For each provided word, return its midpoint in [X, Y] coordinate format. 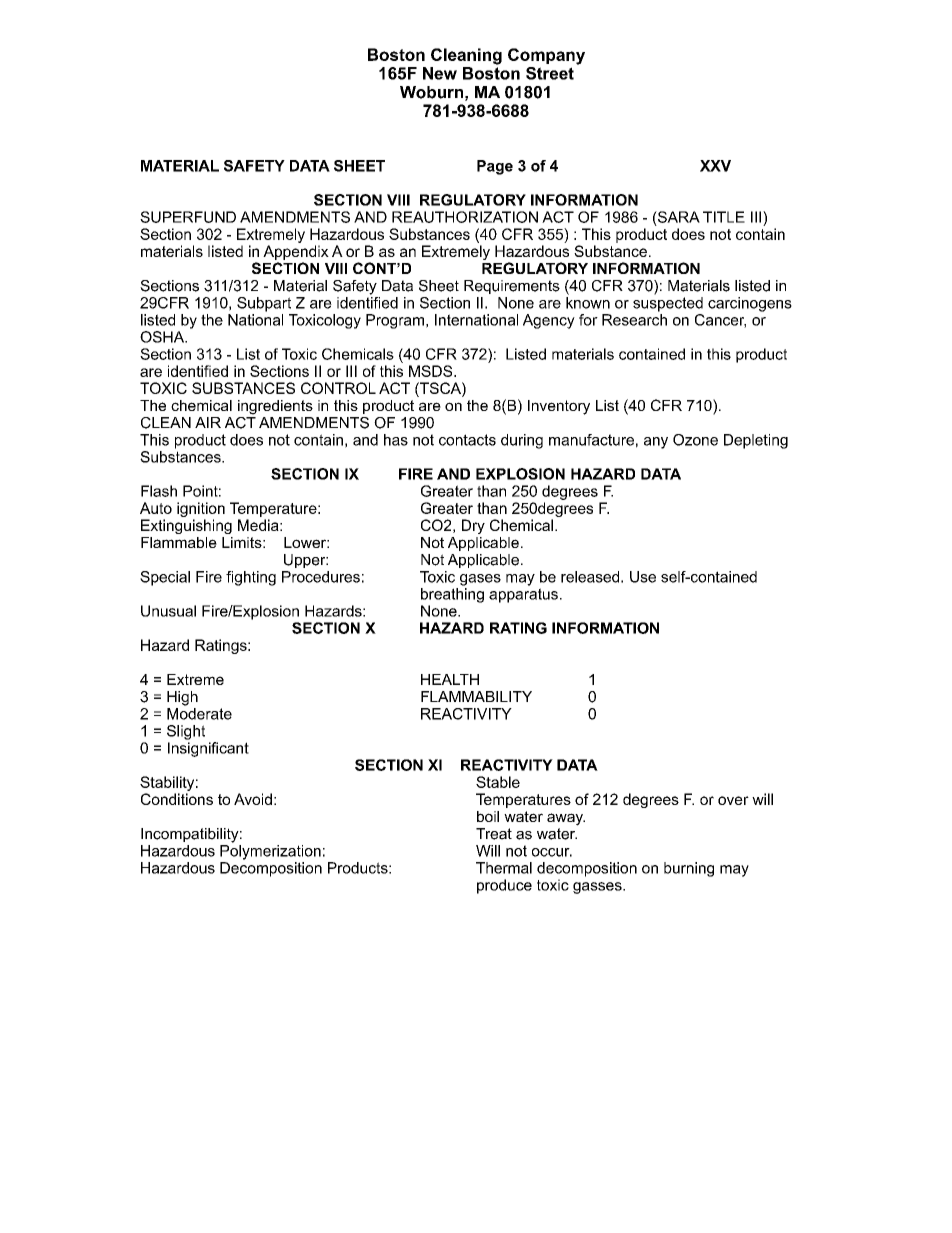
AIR [208, 422]
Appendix [296, 252]
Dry [473, 526]
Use [643, 577]
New [440, 73]
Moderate [199, 714]
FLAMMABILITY [476, 696]
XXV [715, 166]
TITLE [724, 217]
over [733, 800]
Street [550, 73]
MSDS [432, 371]
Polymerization [270, 852]
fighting [251, 578]
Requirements [512, 287]
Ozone [695, 440]
